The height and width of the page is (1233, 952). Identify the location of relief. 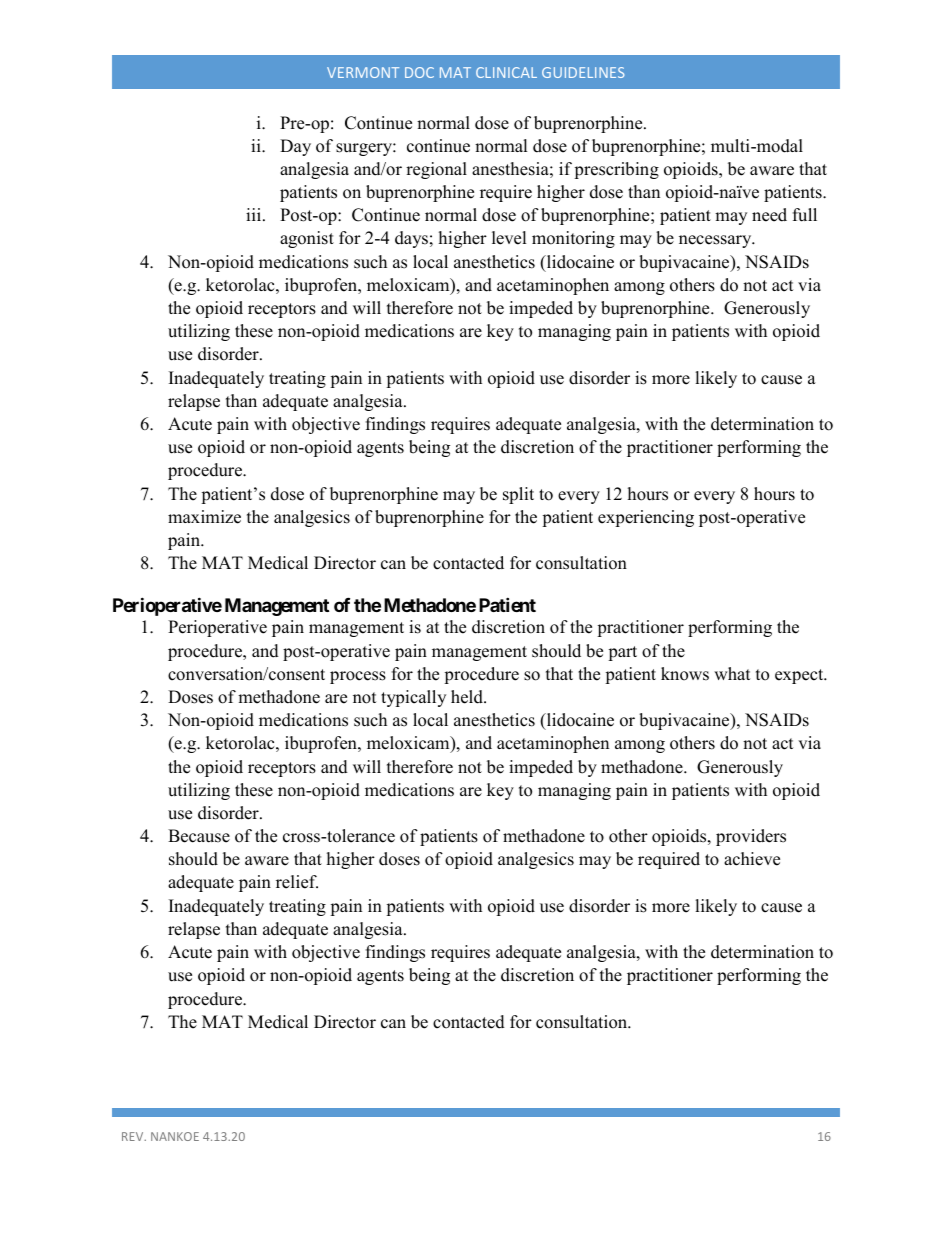
(297, 882).
